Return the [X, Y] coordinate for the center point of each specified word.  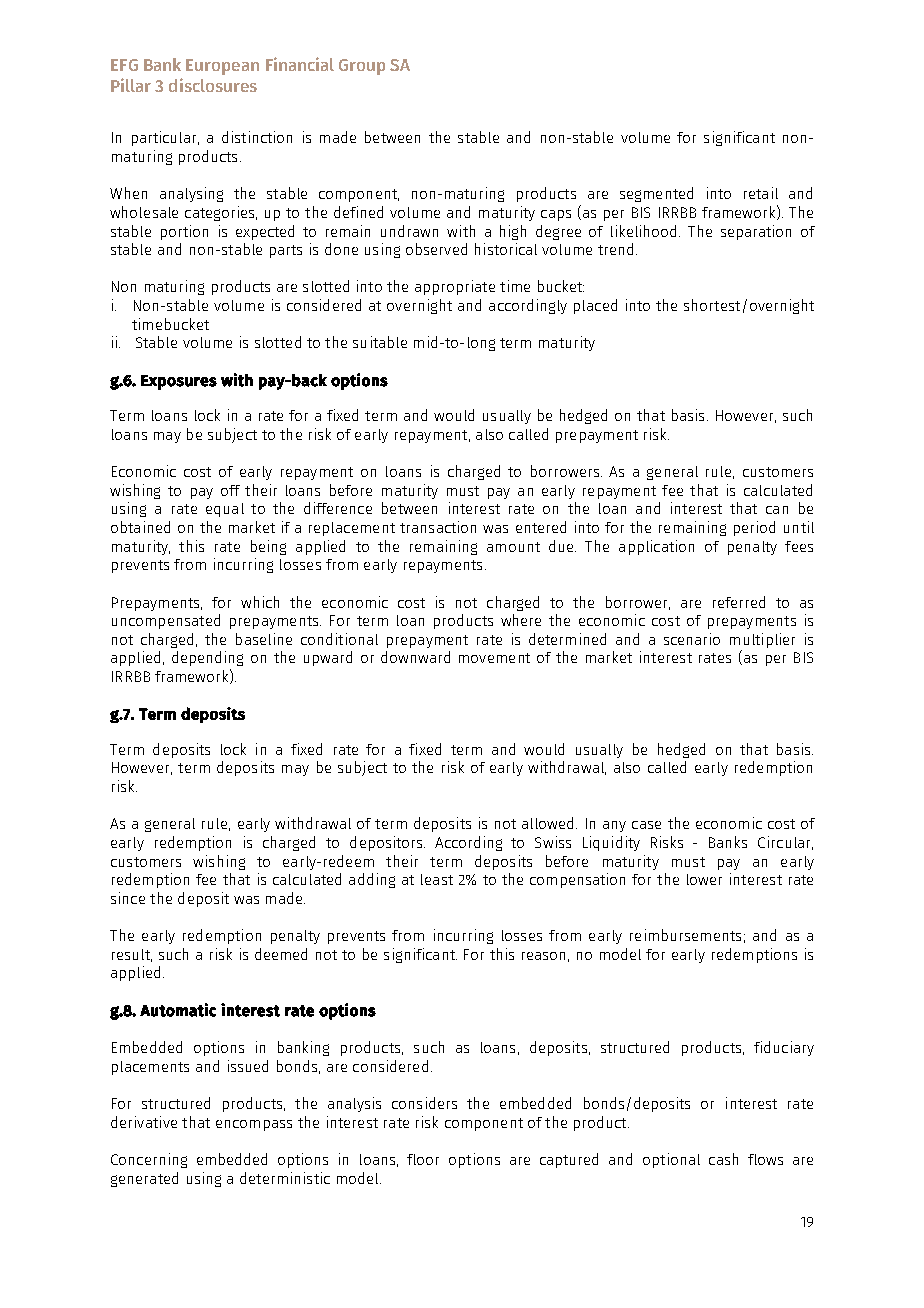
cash [723, 1159]
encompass [254, 1125]
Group [362, 67]
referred [739, 602]
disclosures [213, 85]
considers [424, 1103]
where [521, 620]
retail [761, 193]
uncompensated [166, 621]
